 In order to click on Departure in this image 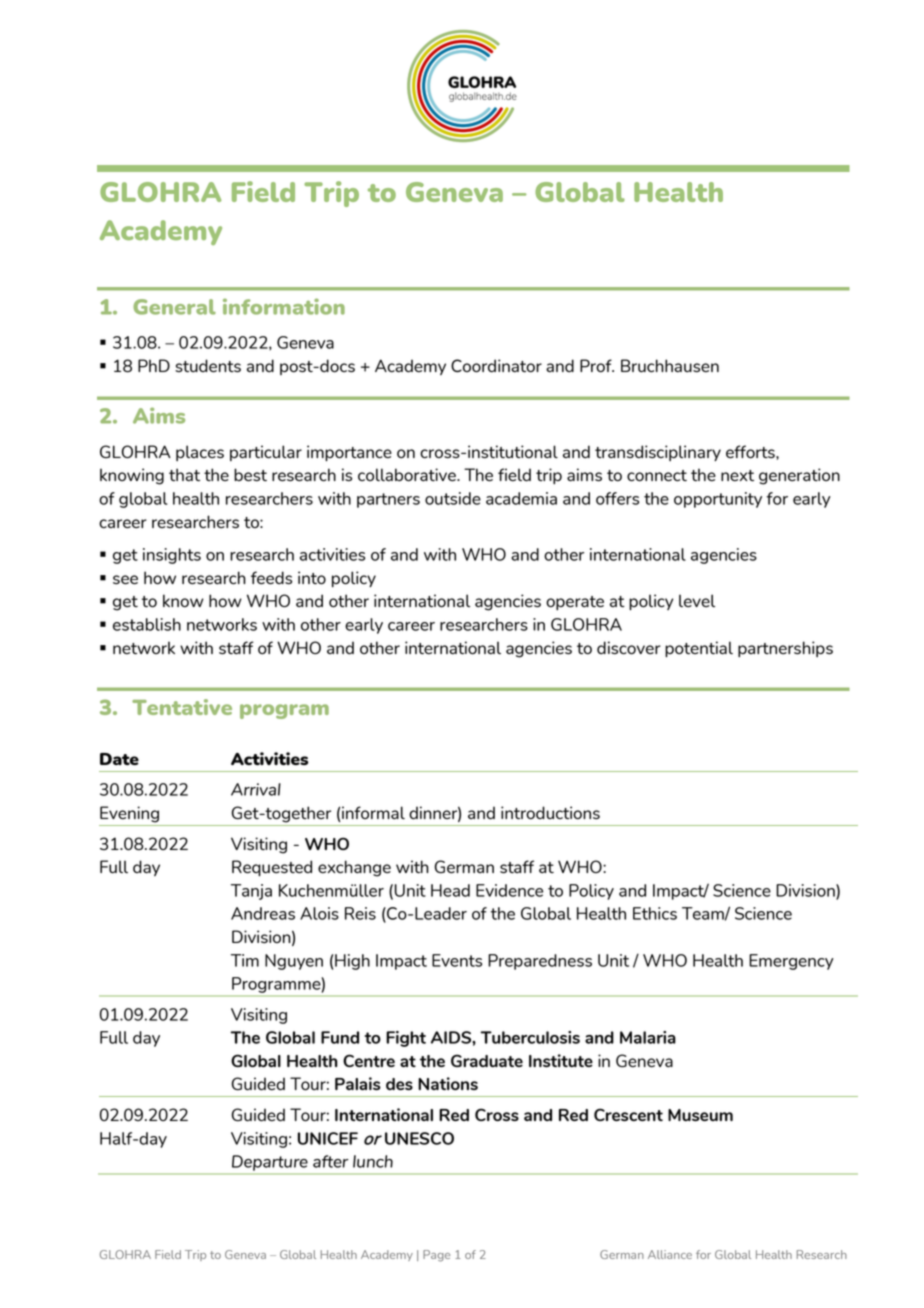, I will do `click(270, 1163)`.
